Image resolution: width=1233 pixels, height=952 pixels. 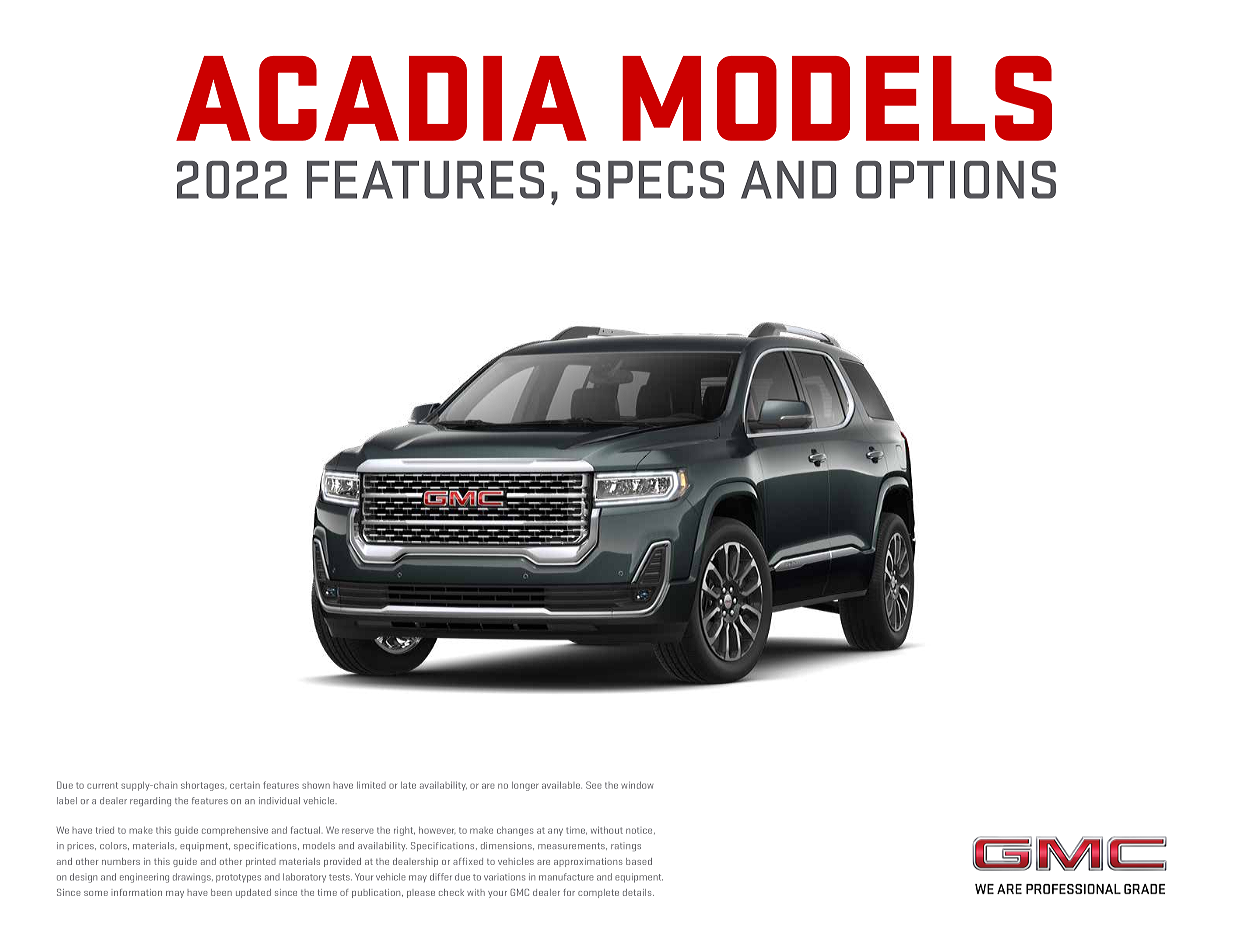 I want to click on drawings, so click(x=193, y=878).
